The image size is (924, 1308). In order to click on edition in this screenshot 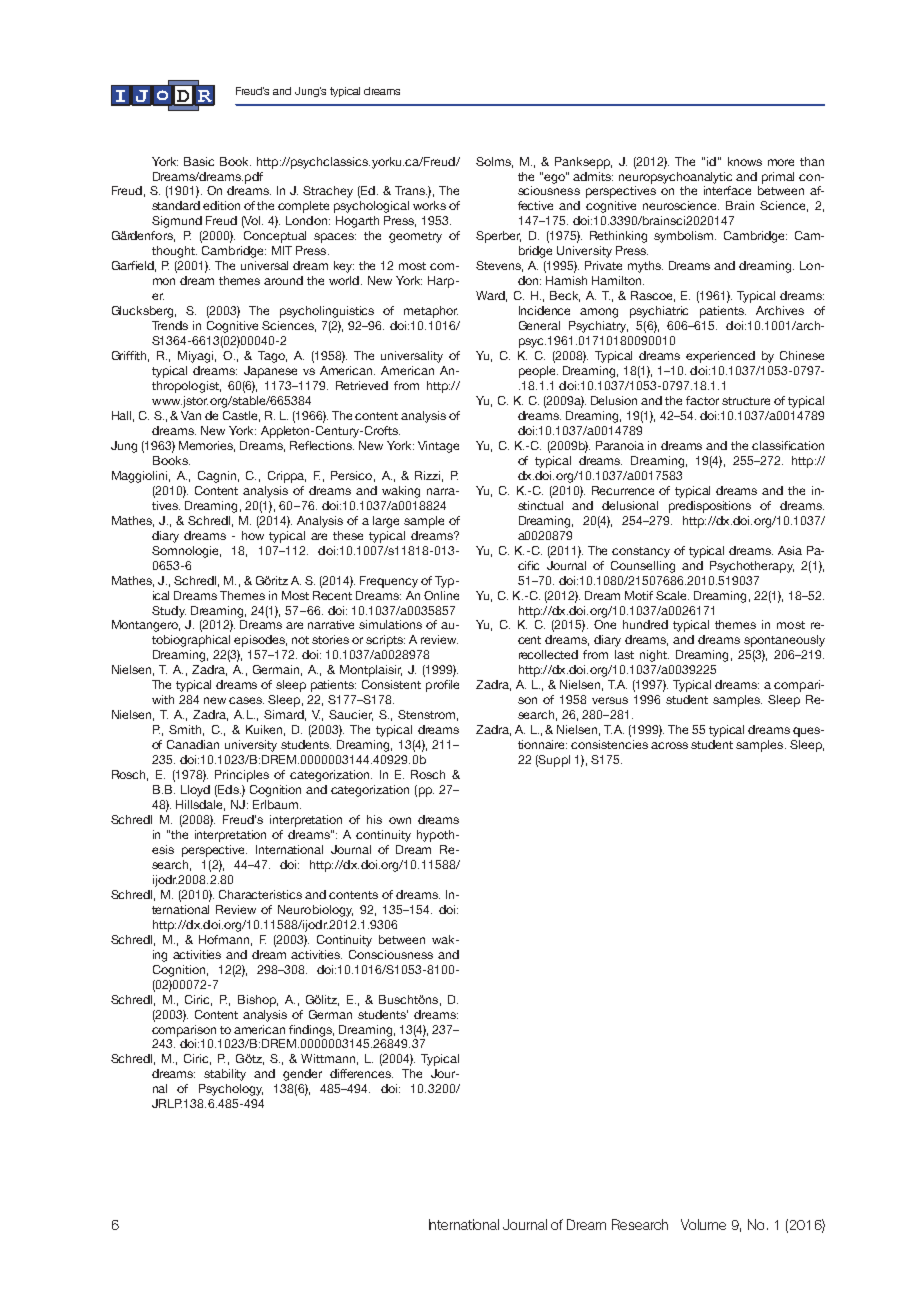, I will do `click(221, 205)`.
